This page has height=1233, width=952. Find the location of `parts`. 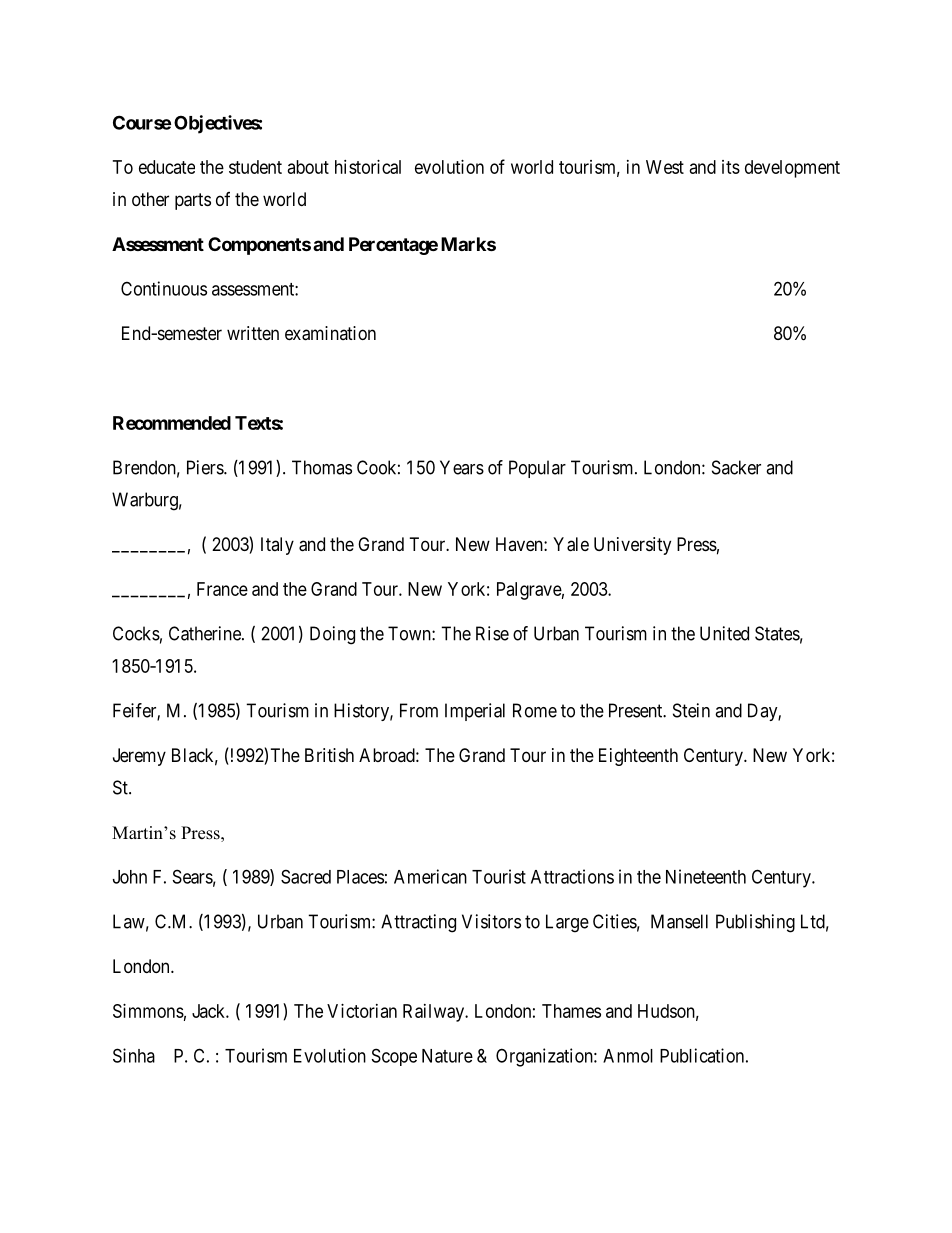

parts is located at coordinates (193, 201).
